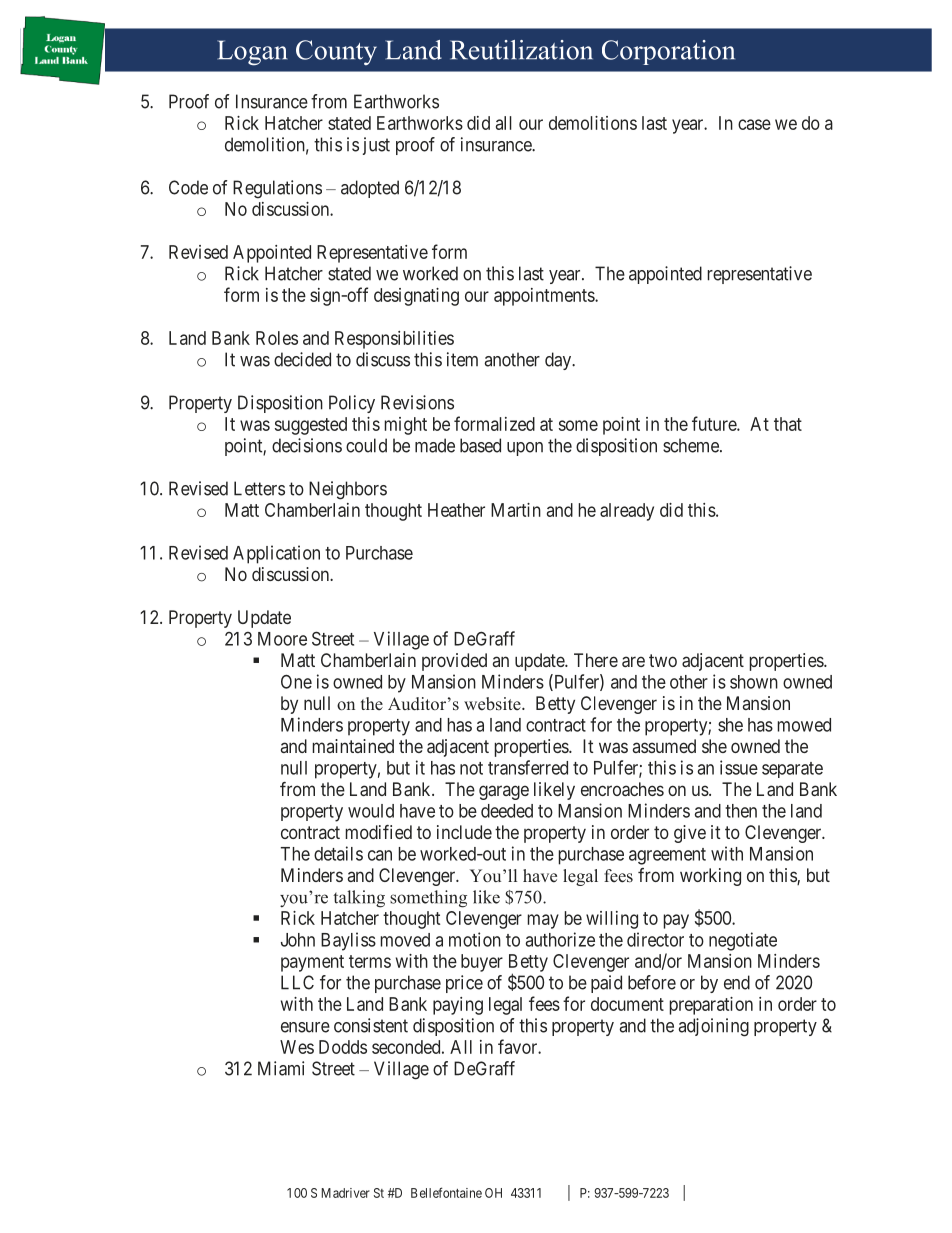 This screenshot has height=1233, width=952. I want to click on provided, so click(454, 662).
